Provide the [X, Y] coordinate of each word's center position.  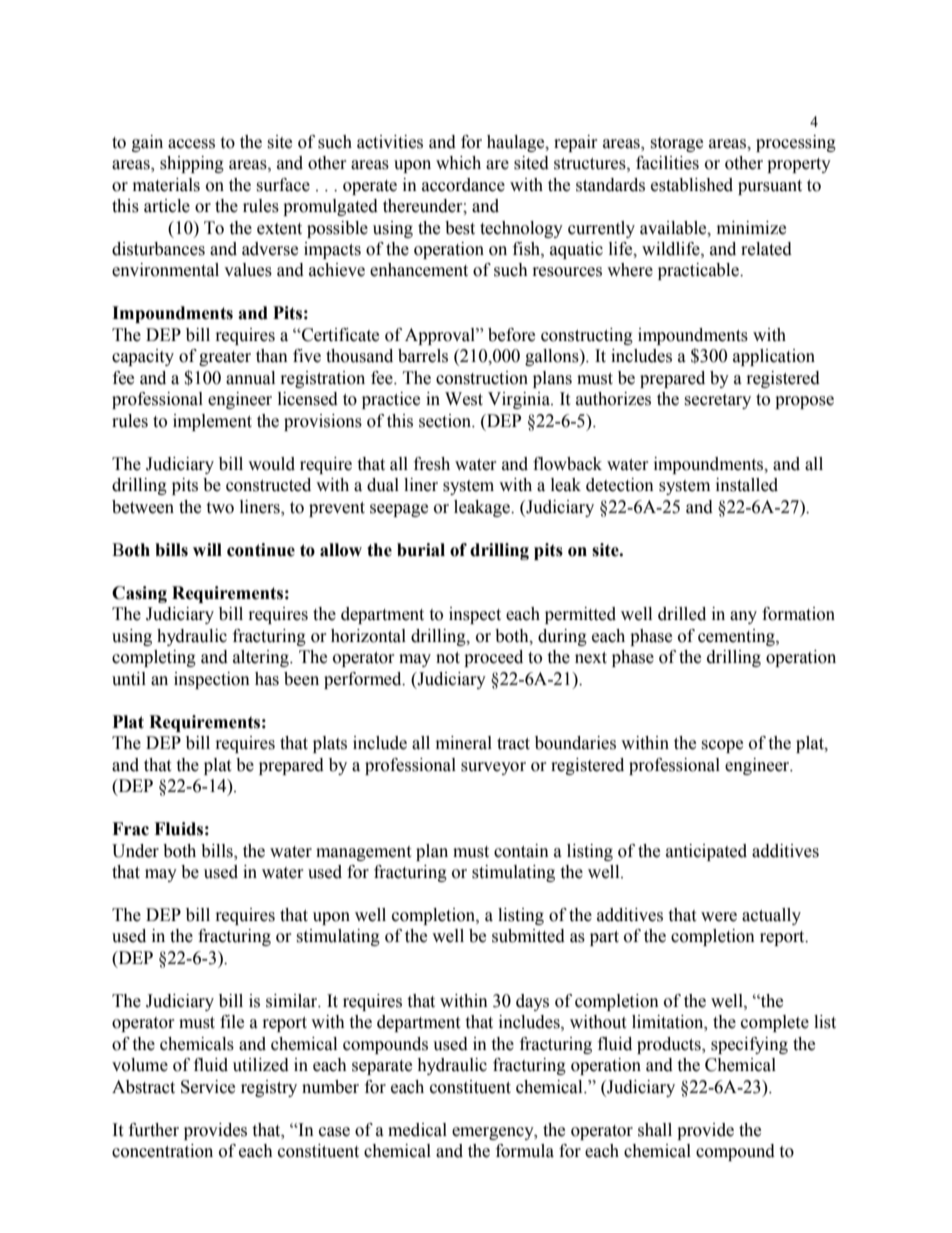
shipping [192, 164]
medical [417, 1130]
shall [655, 1130]
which [458, 163]
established [692, 185]
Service [208, 1087]
